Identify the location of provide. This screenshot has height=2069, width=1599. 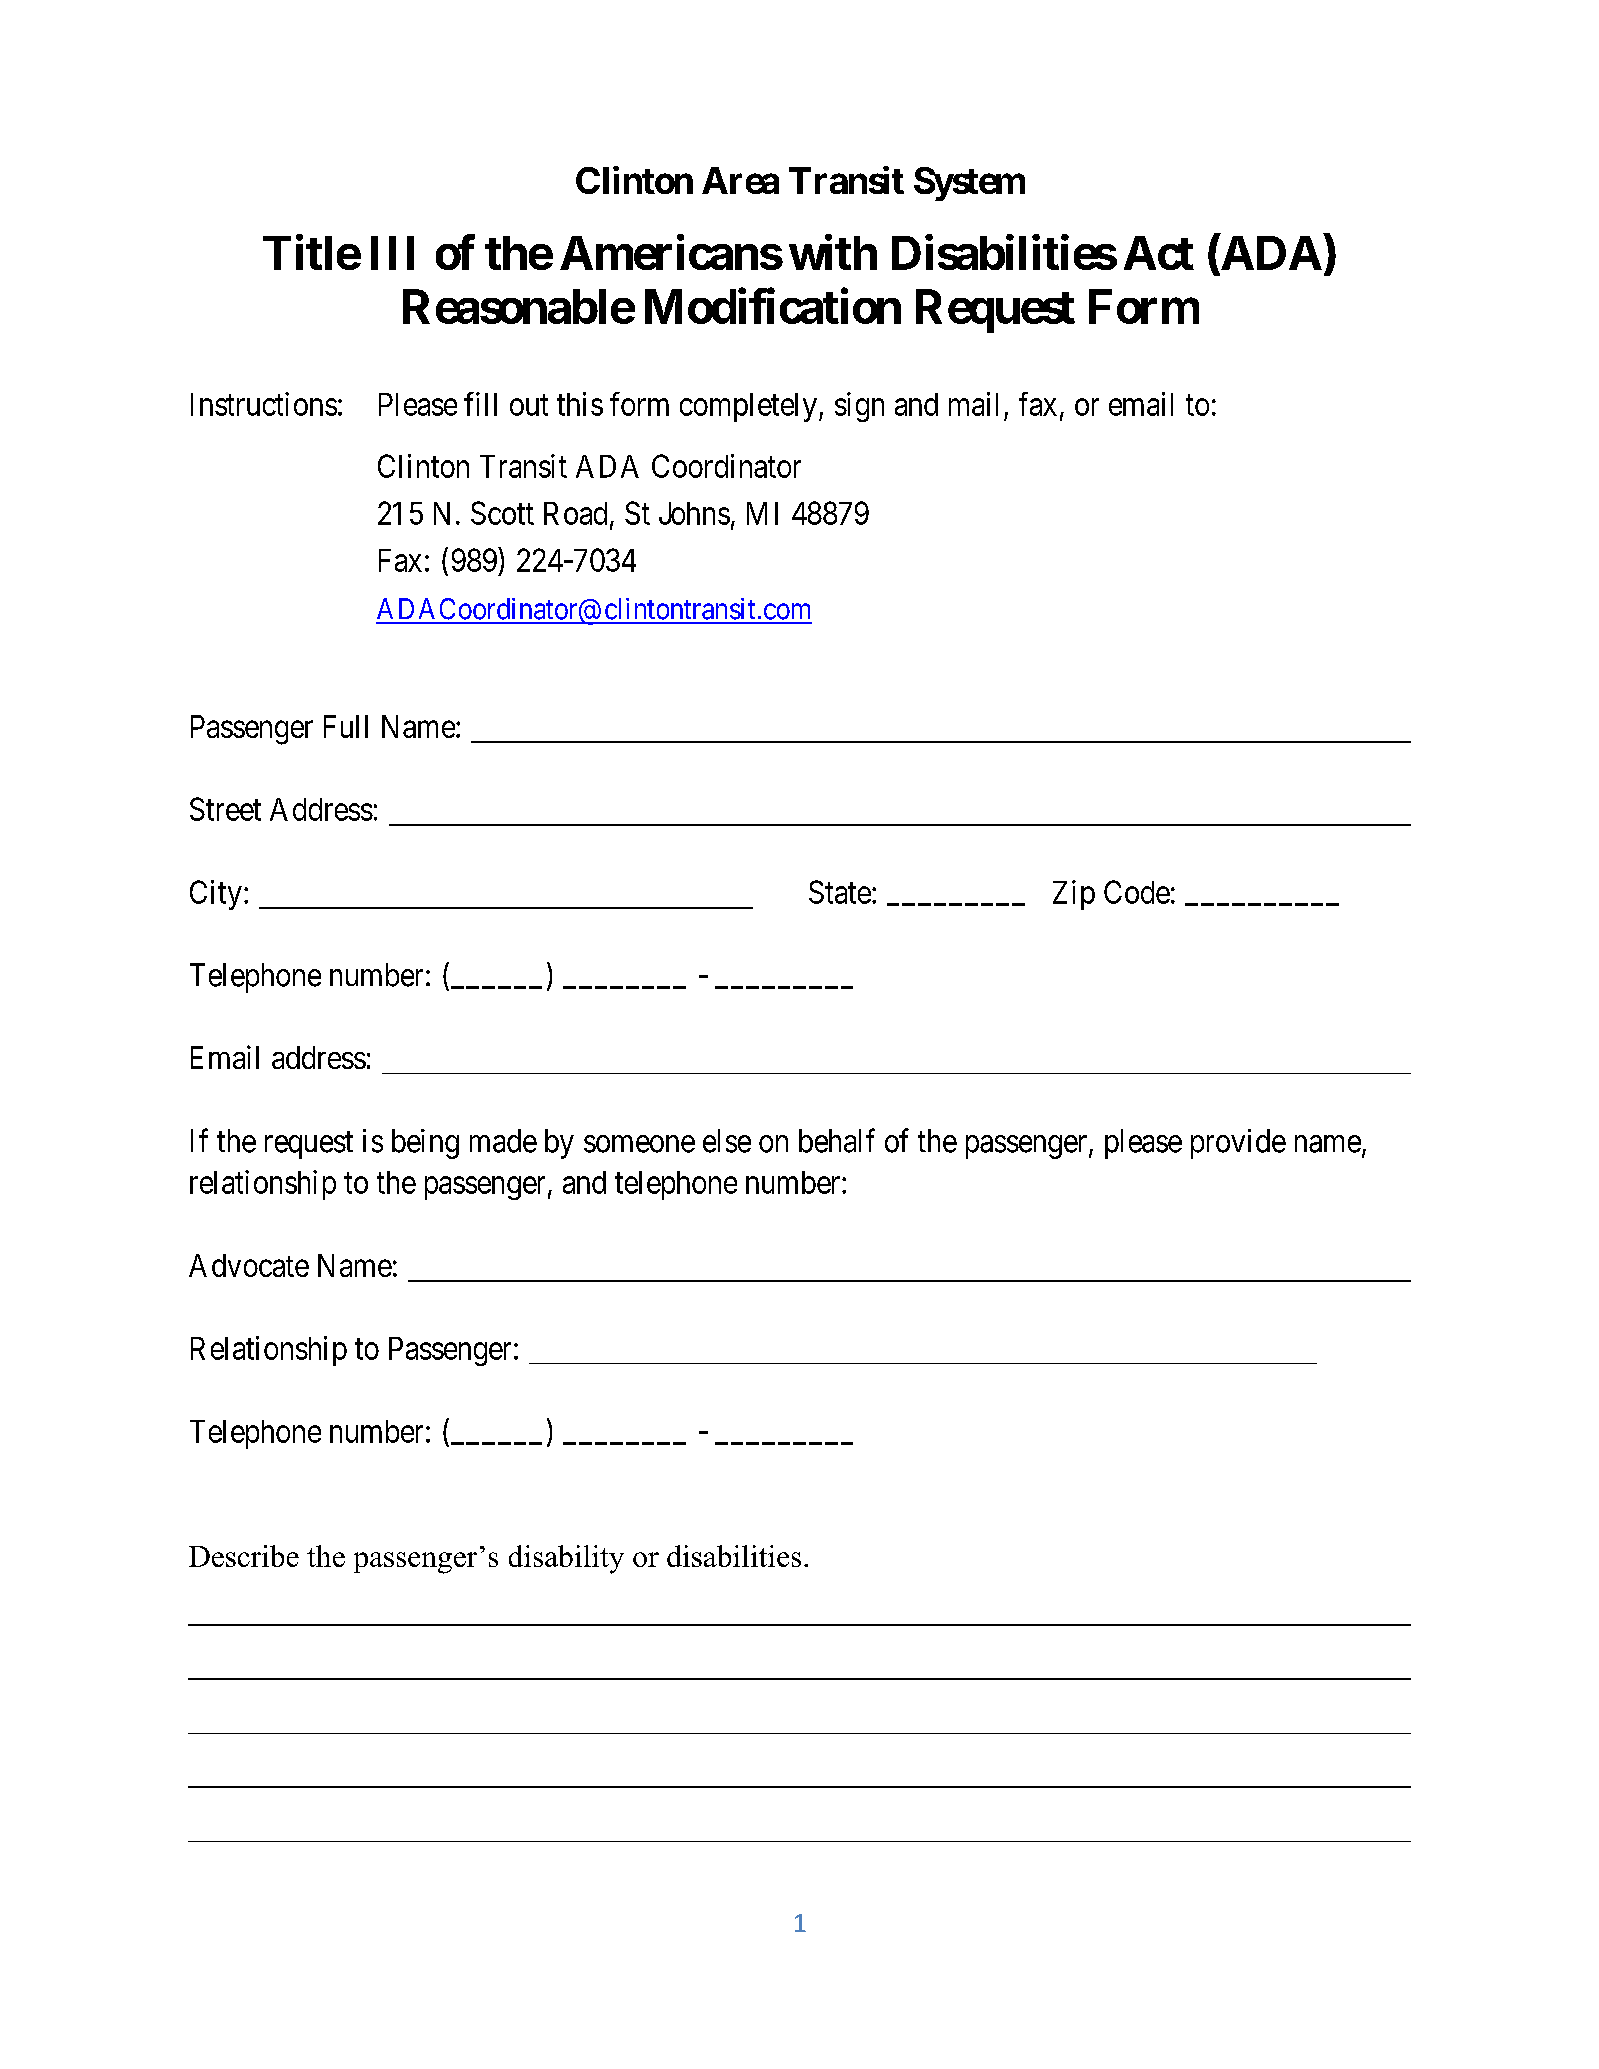
(1238, 1144).
